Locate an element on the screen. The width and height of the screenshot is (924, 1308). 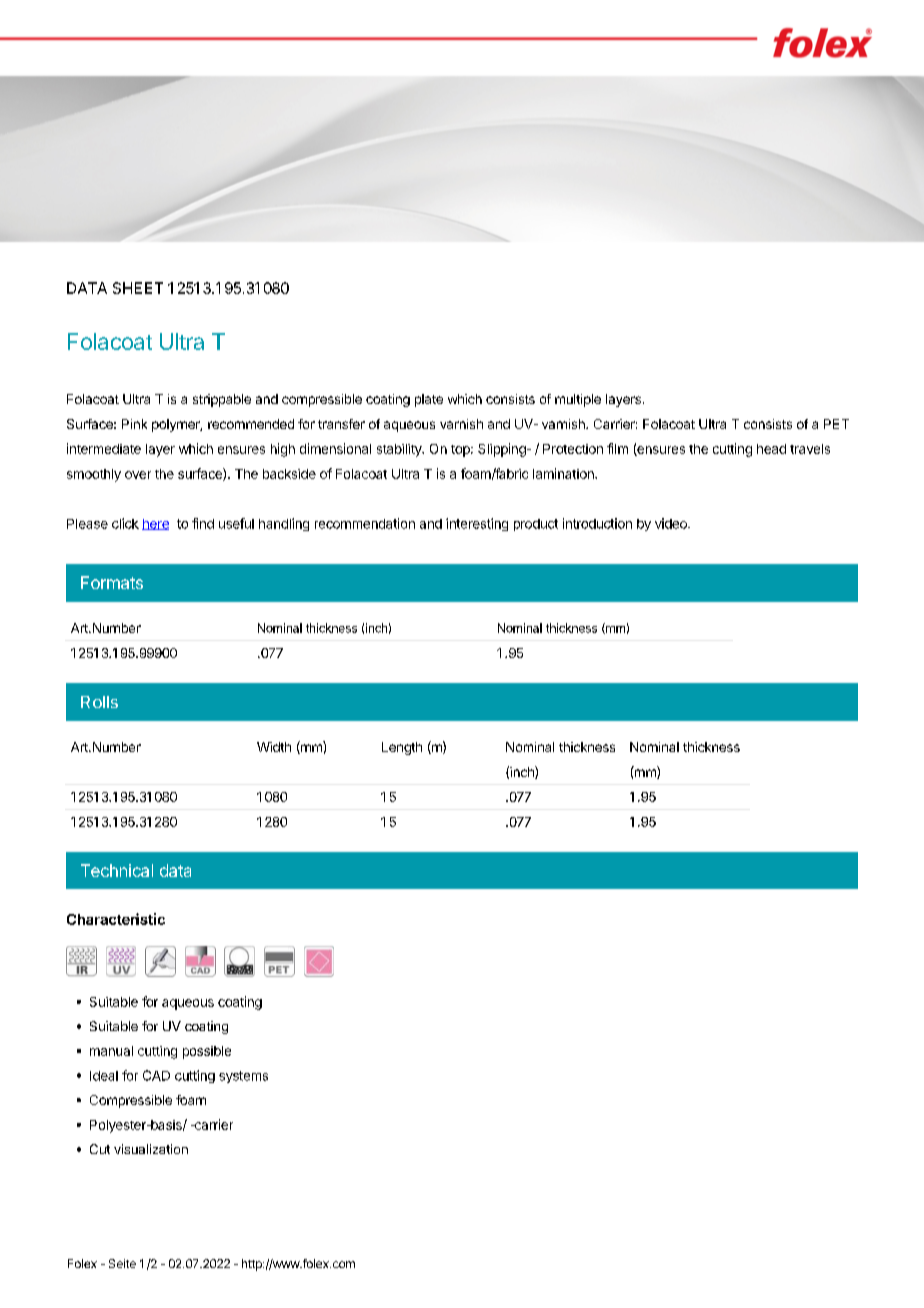
plate is located at coordinates (429, 400).
